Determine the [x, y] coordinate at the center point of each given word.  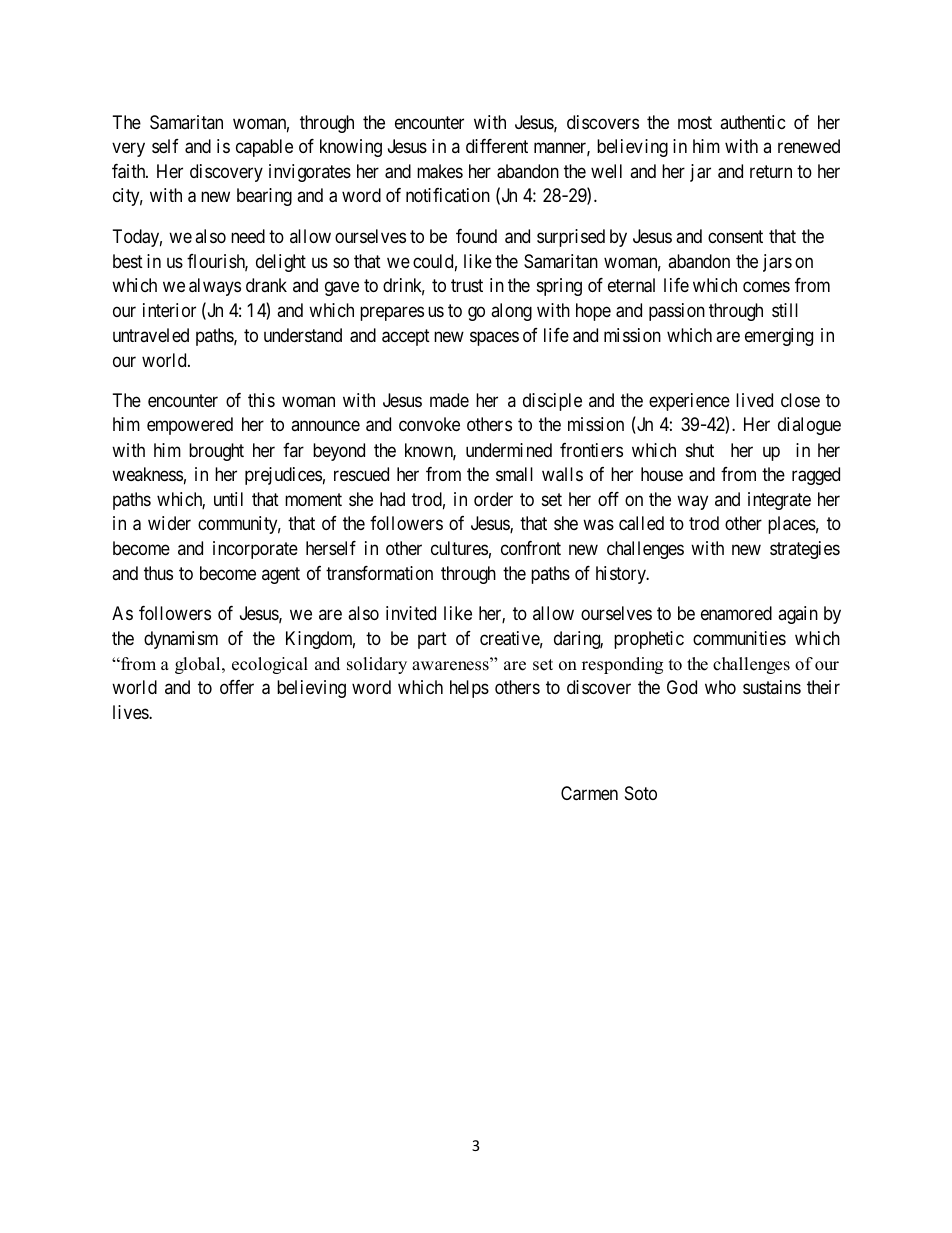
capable [264, 148]
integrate [779, 501]
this [261, 400]
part [432, 641]
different [497, 146]
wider [169, 523]
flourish [217, 262]
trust [467, 285]
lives [131, 712]
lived [754, 400]
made [449, 400]
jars [777, 263]
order [493, 499]
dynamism [181, 640]
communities [739, 638]
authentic [753, 122]
